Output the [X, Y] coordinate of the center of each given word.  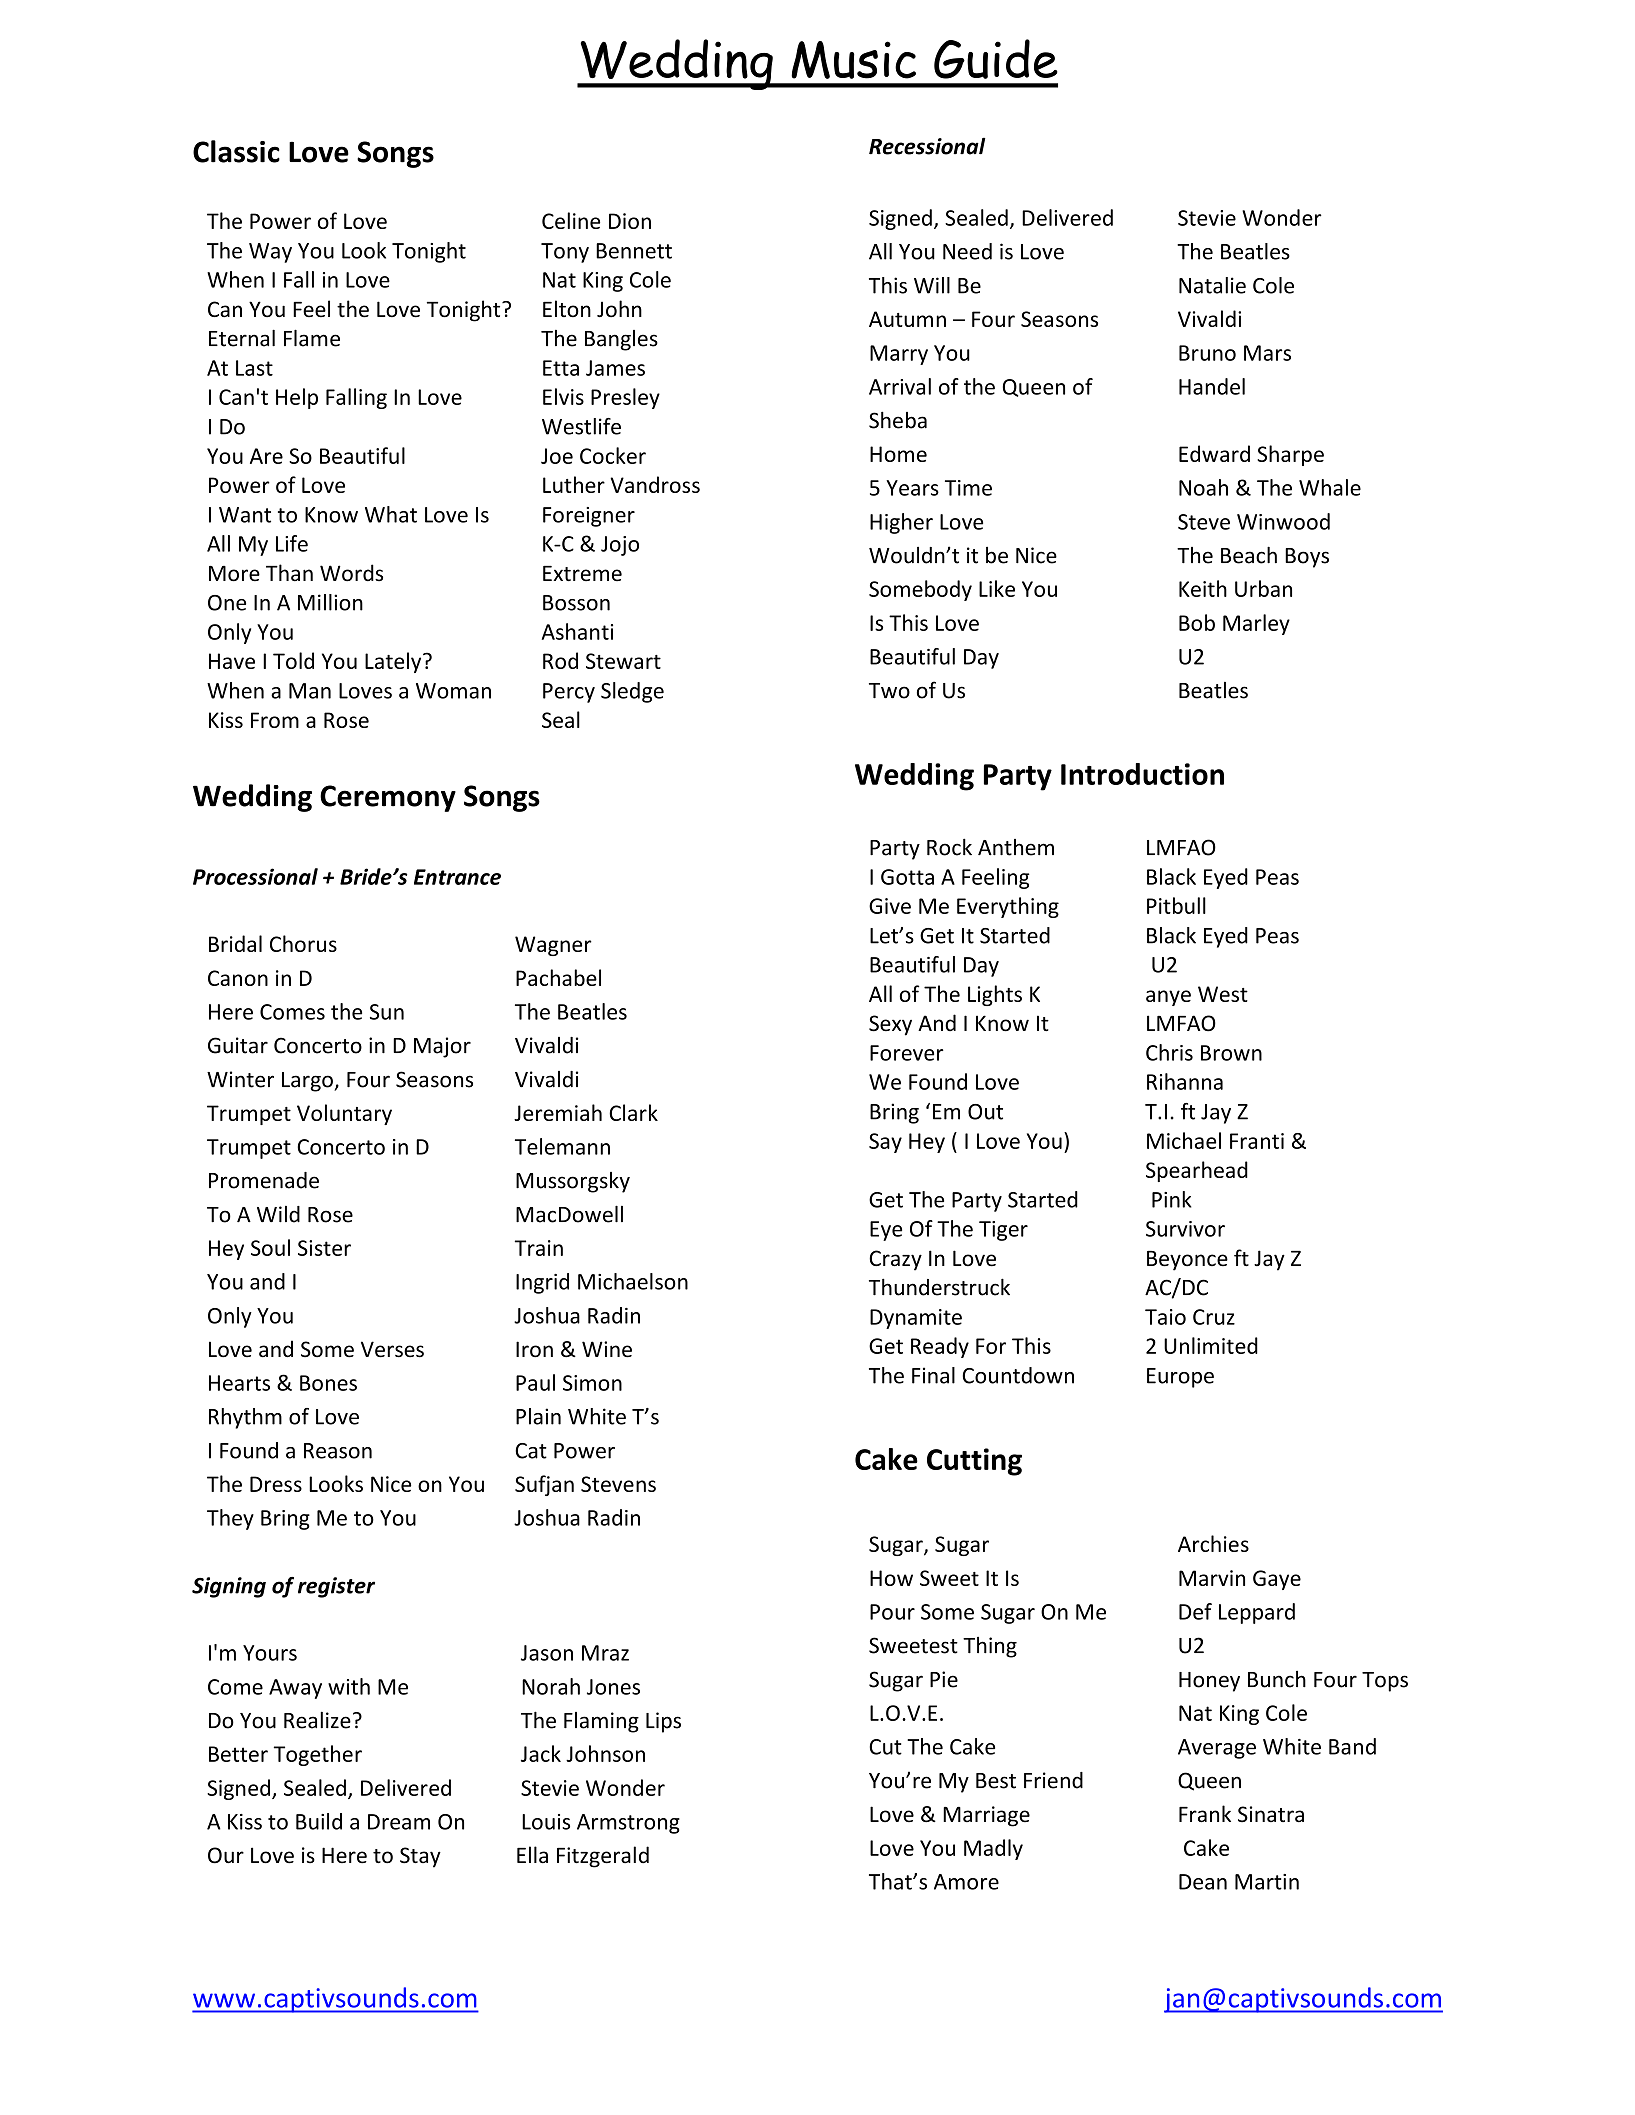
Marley [1256, 624]
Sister [324, 1248]
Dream [399, 1822]
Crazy [895, 1260]
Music [853, 60]
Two [889, 691]
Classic [236, 151]
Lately [394, 662]
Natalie [1212, 285]
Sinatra [1271, 1814]
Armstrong [628, 1824]
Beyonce [1187, 1261]
